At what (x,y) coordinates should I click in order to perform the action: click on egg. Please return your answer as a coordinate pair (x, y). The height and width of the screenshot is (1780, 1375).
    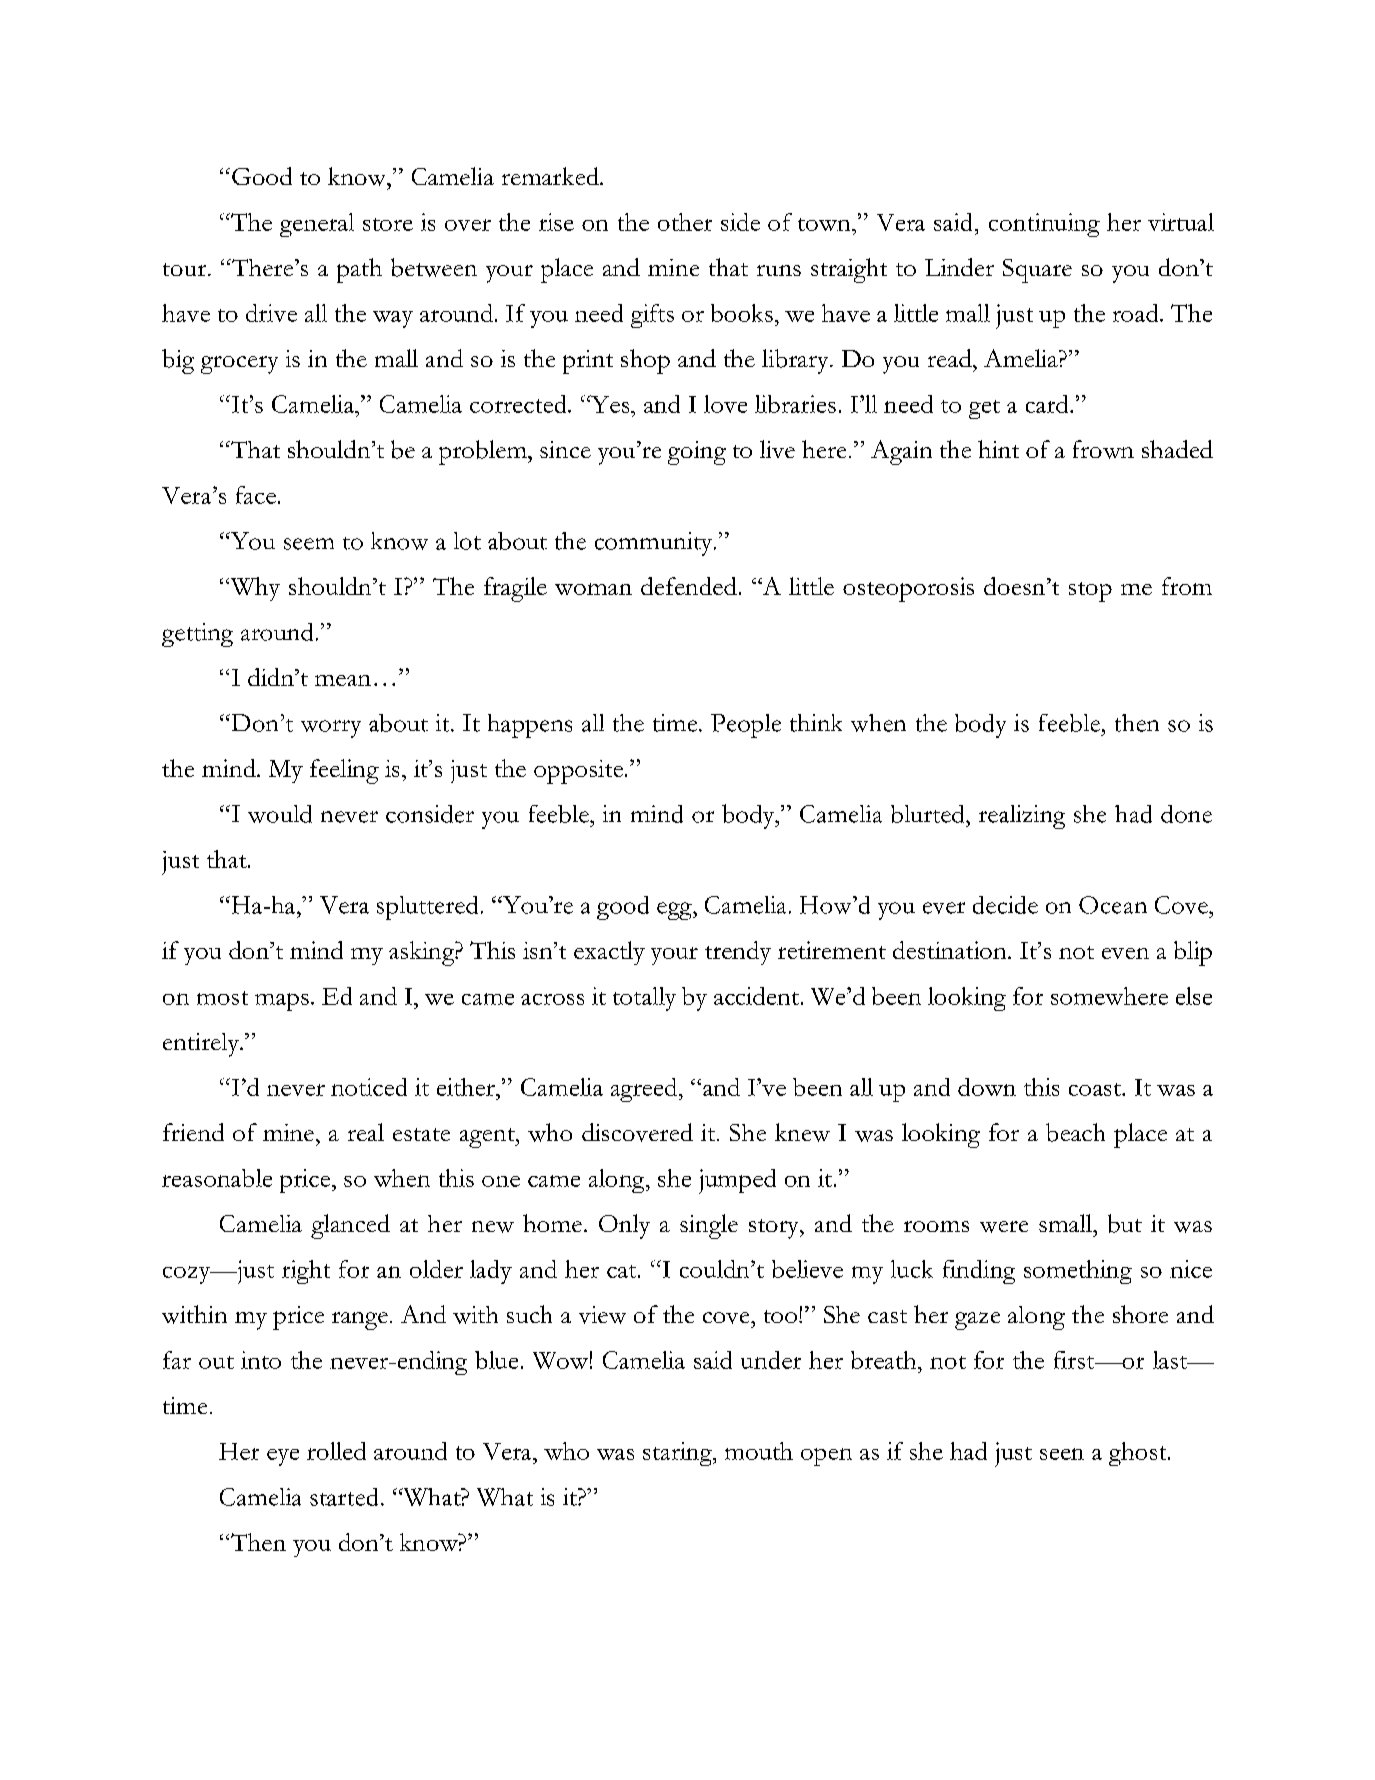
    Looking at the image, I should click on (675, 911).
